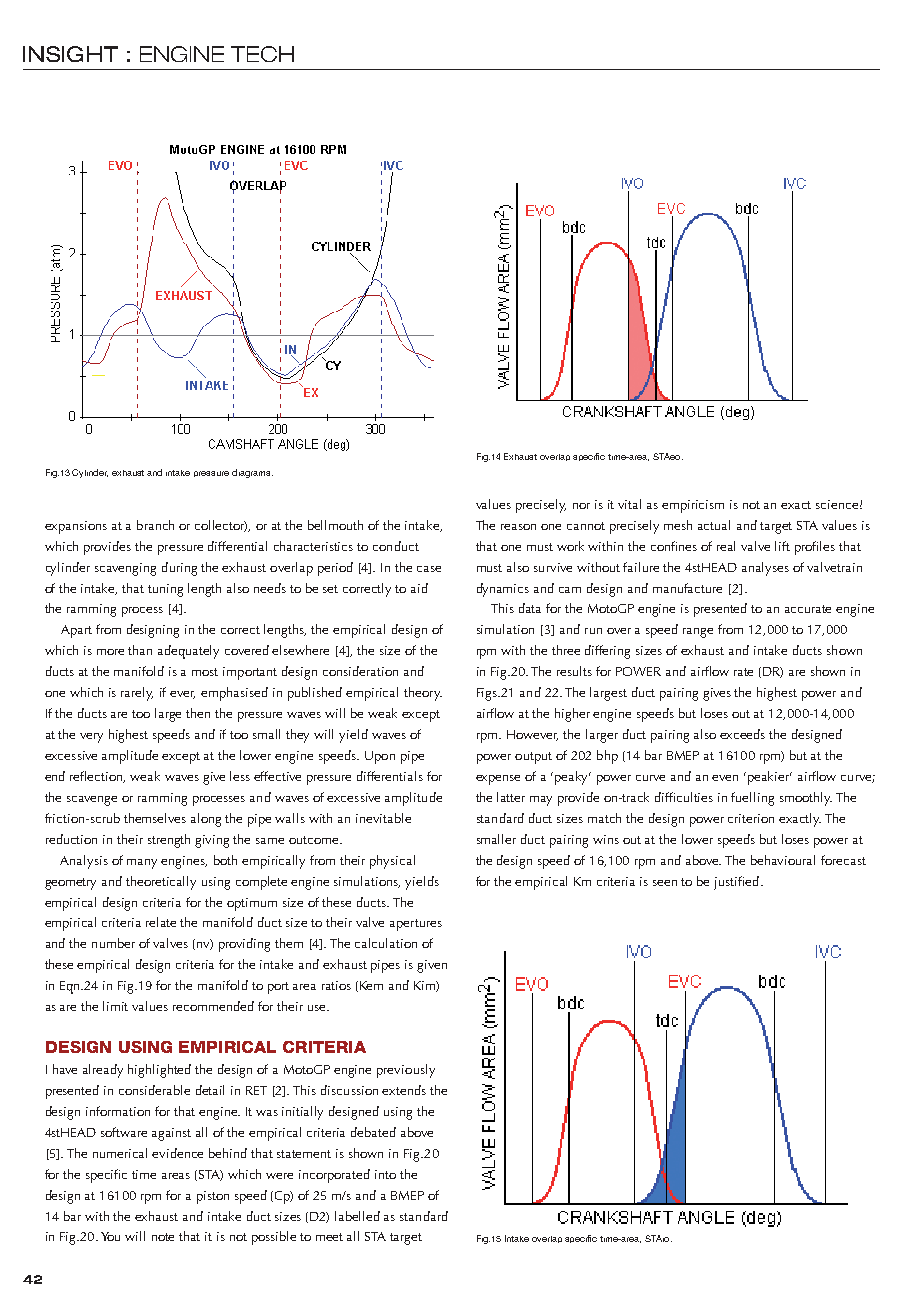  I want to click on TECH, so click(262, 54).
